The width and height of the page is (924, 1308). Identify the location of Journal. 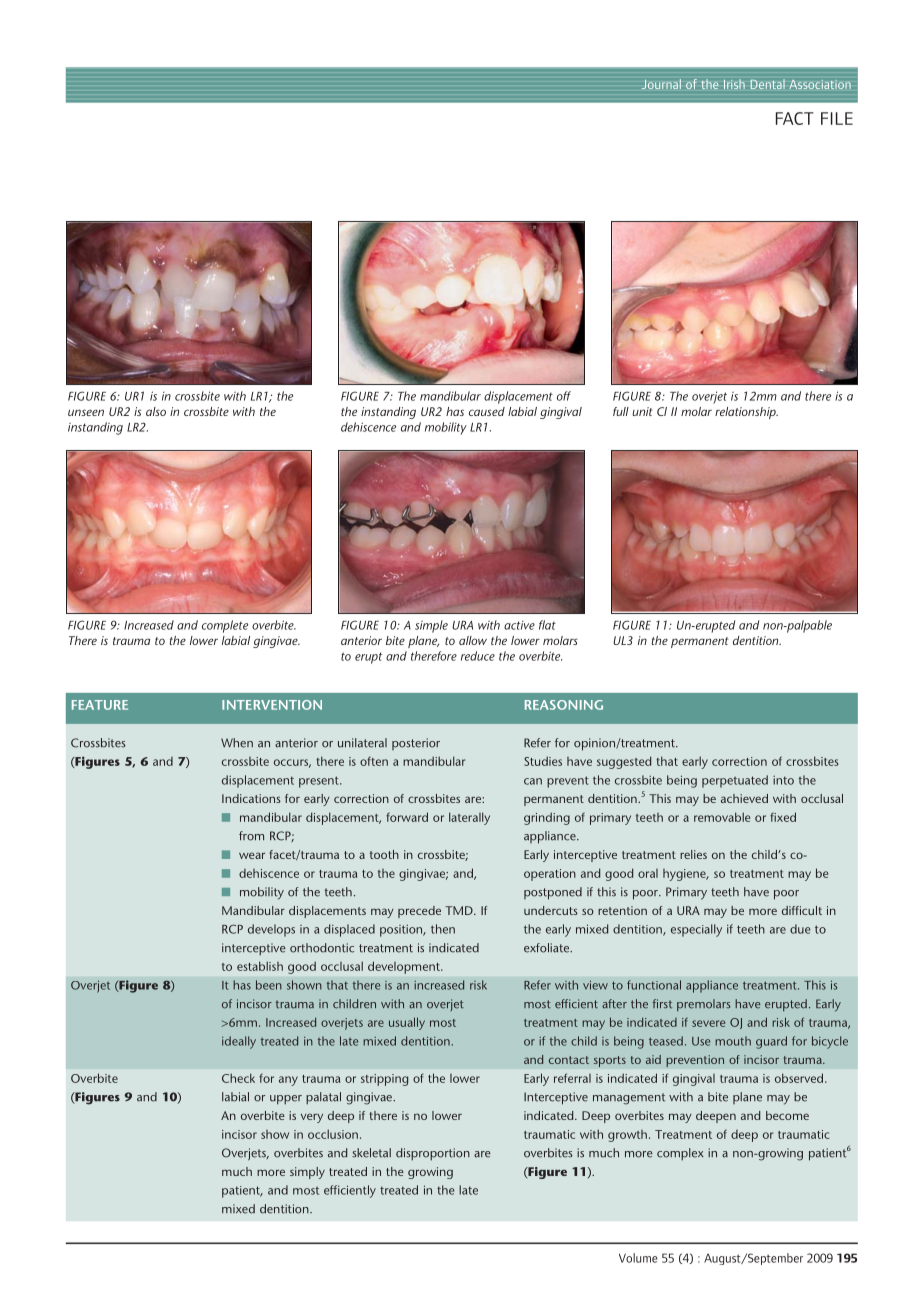
(661, 84).
